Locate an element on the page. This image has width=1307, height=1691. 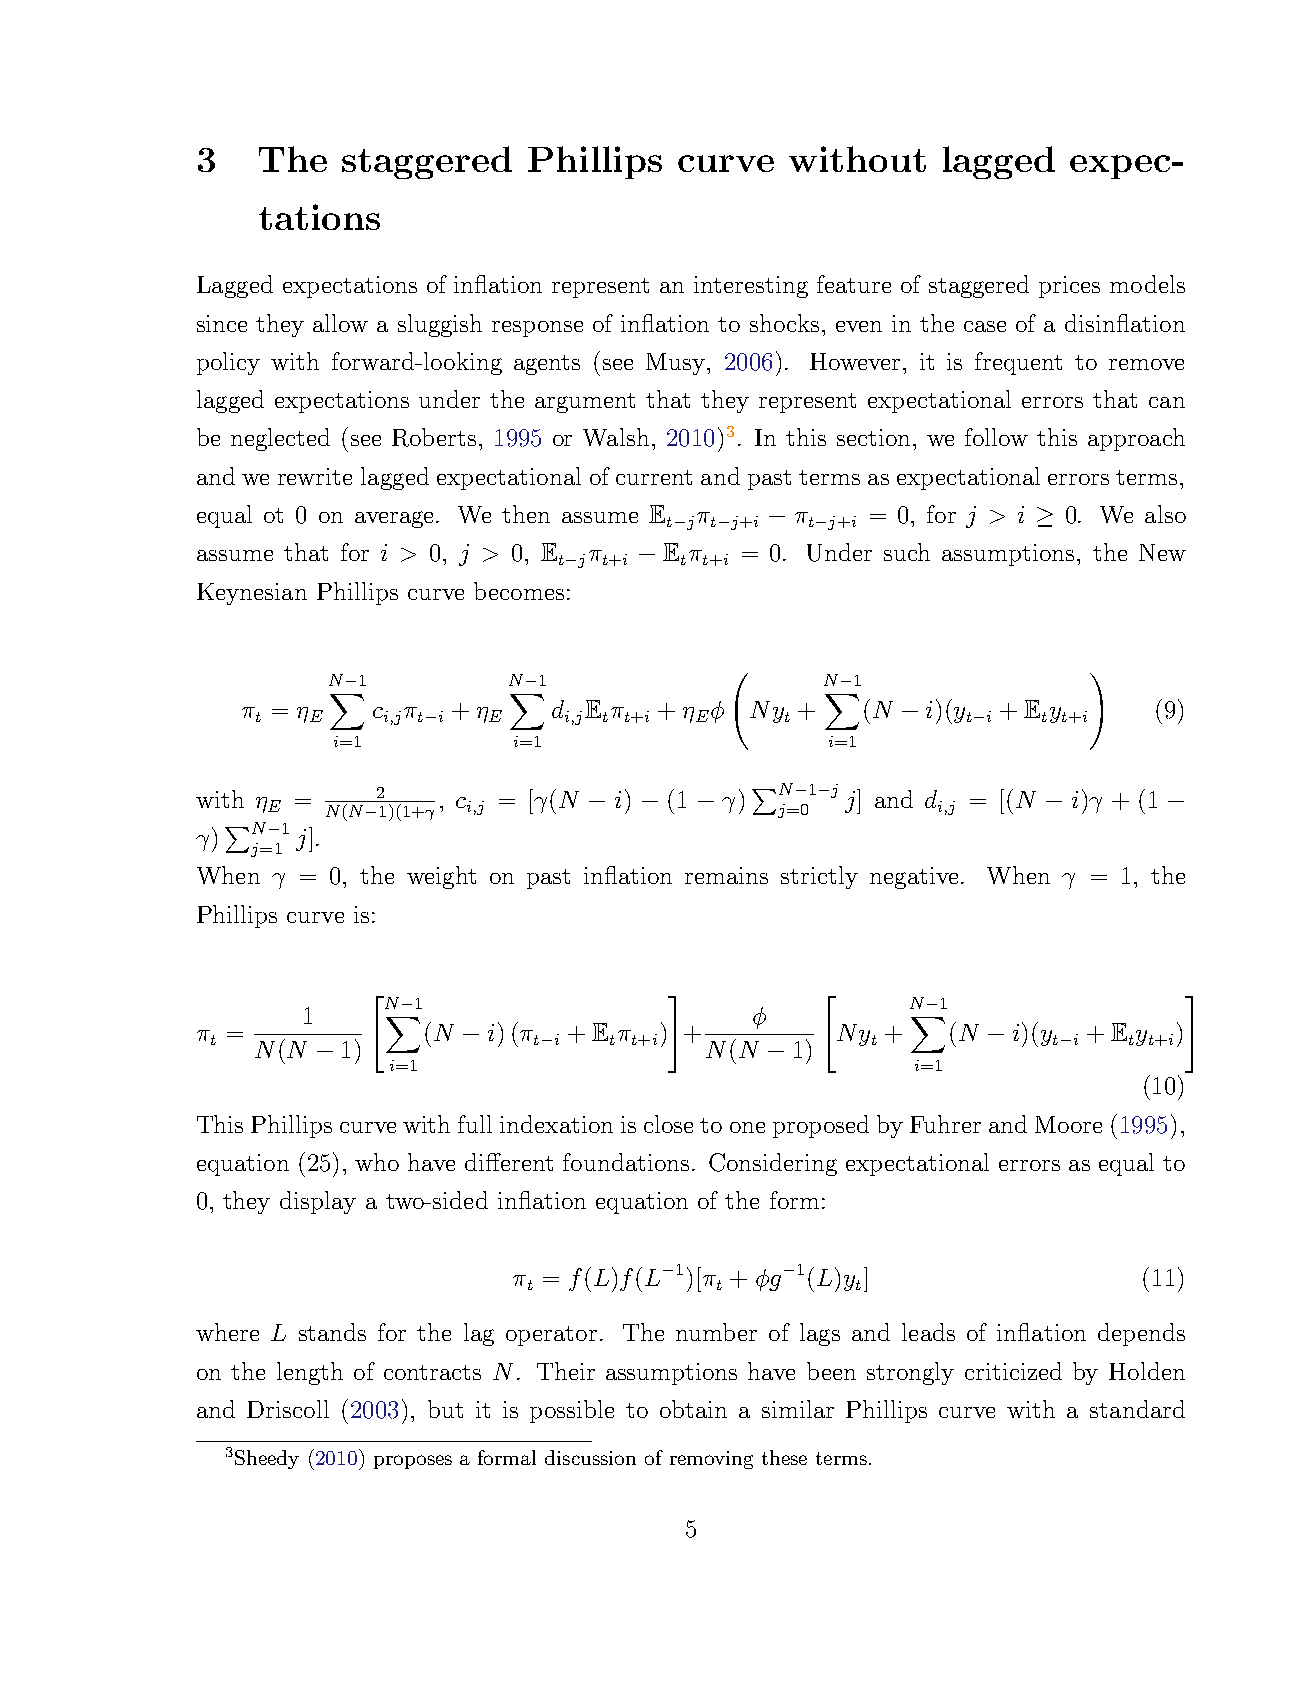
obtain is located at coordinates (693, 1409).
